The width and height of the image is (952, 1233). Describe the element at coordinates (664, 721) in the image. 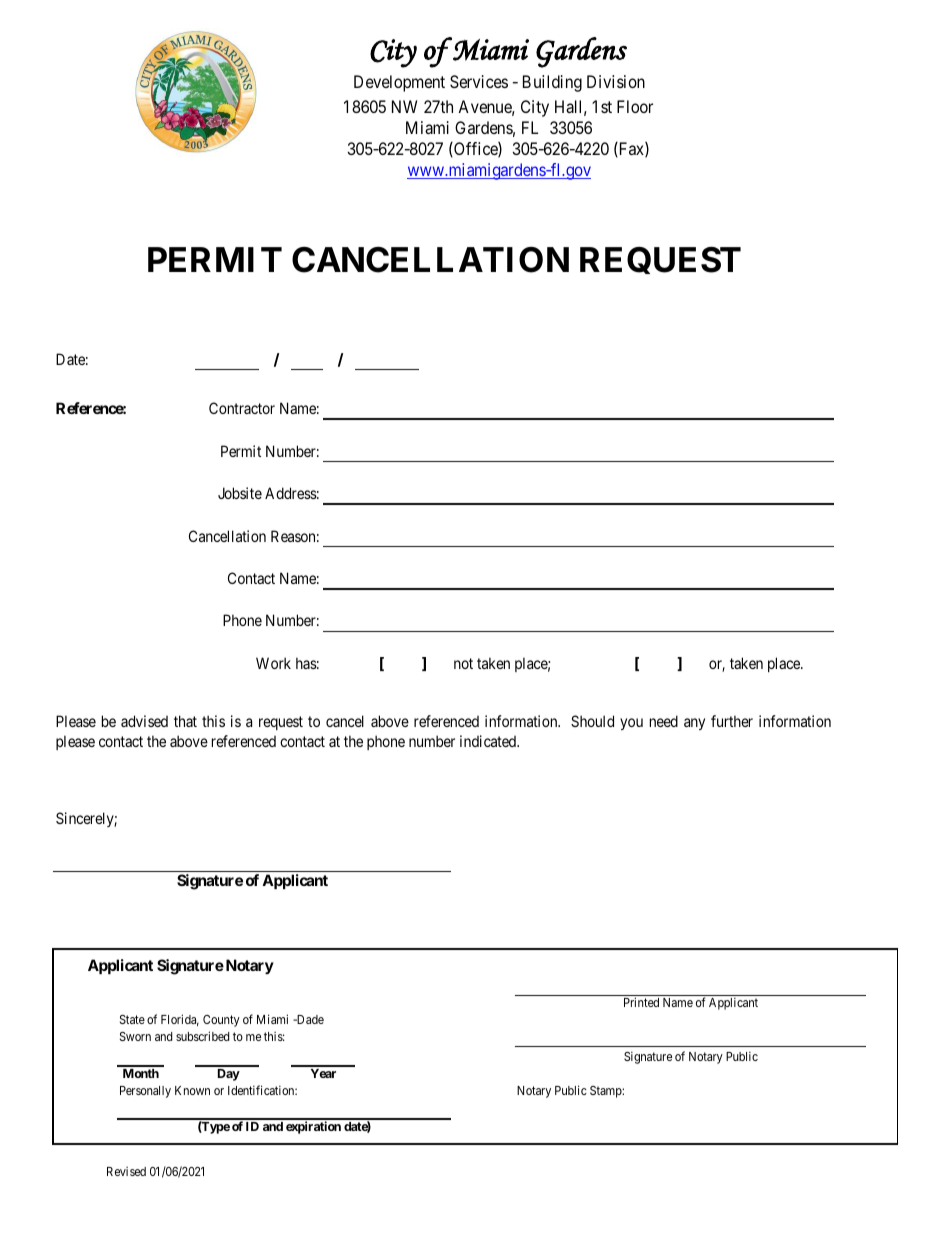

I see `need` at that location.
